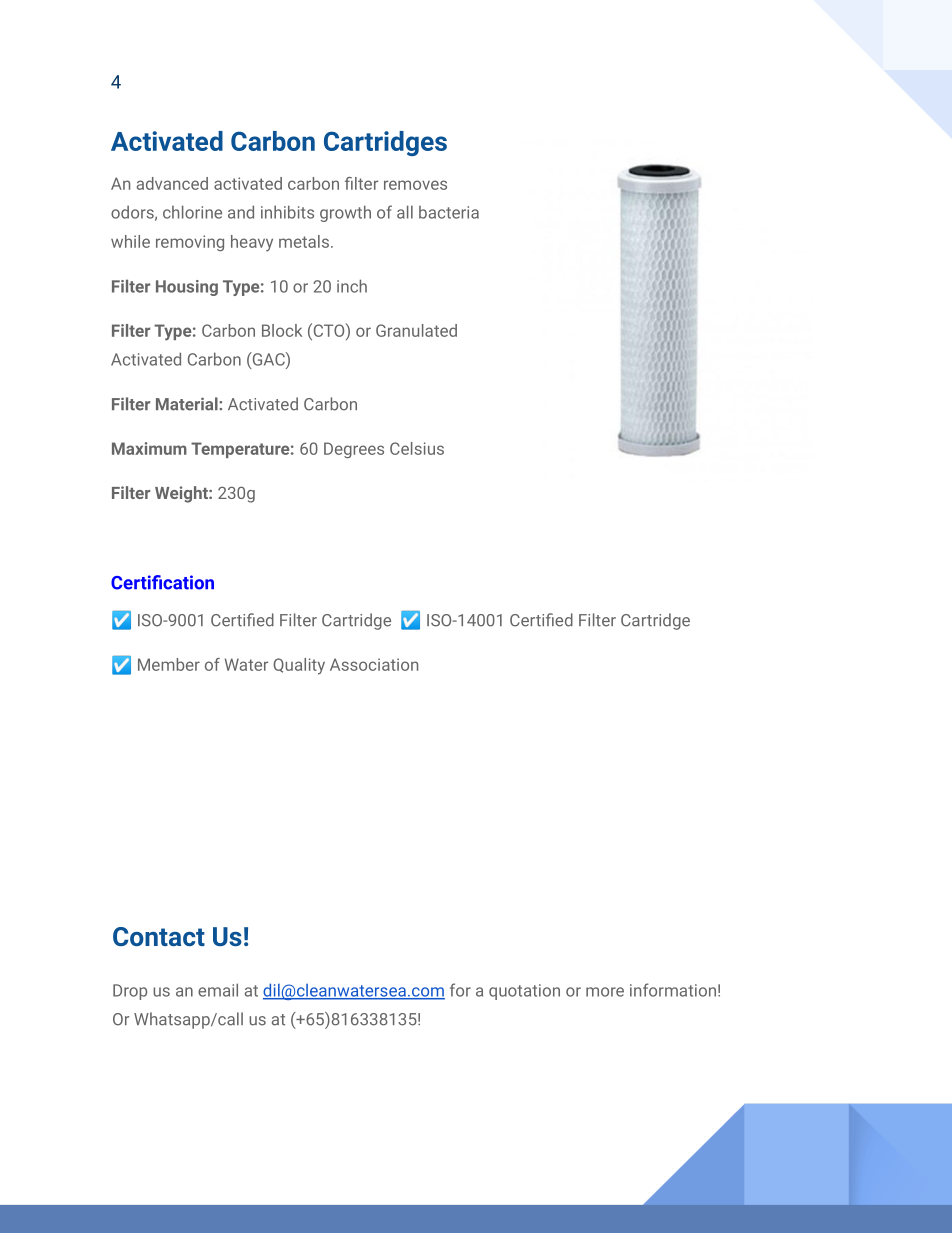 This image has width=952, height=1233. What do you see at coordinates (374, 664) in the image?
I see `Association` at bounding box center [374, 664].
